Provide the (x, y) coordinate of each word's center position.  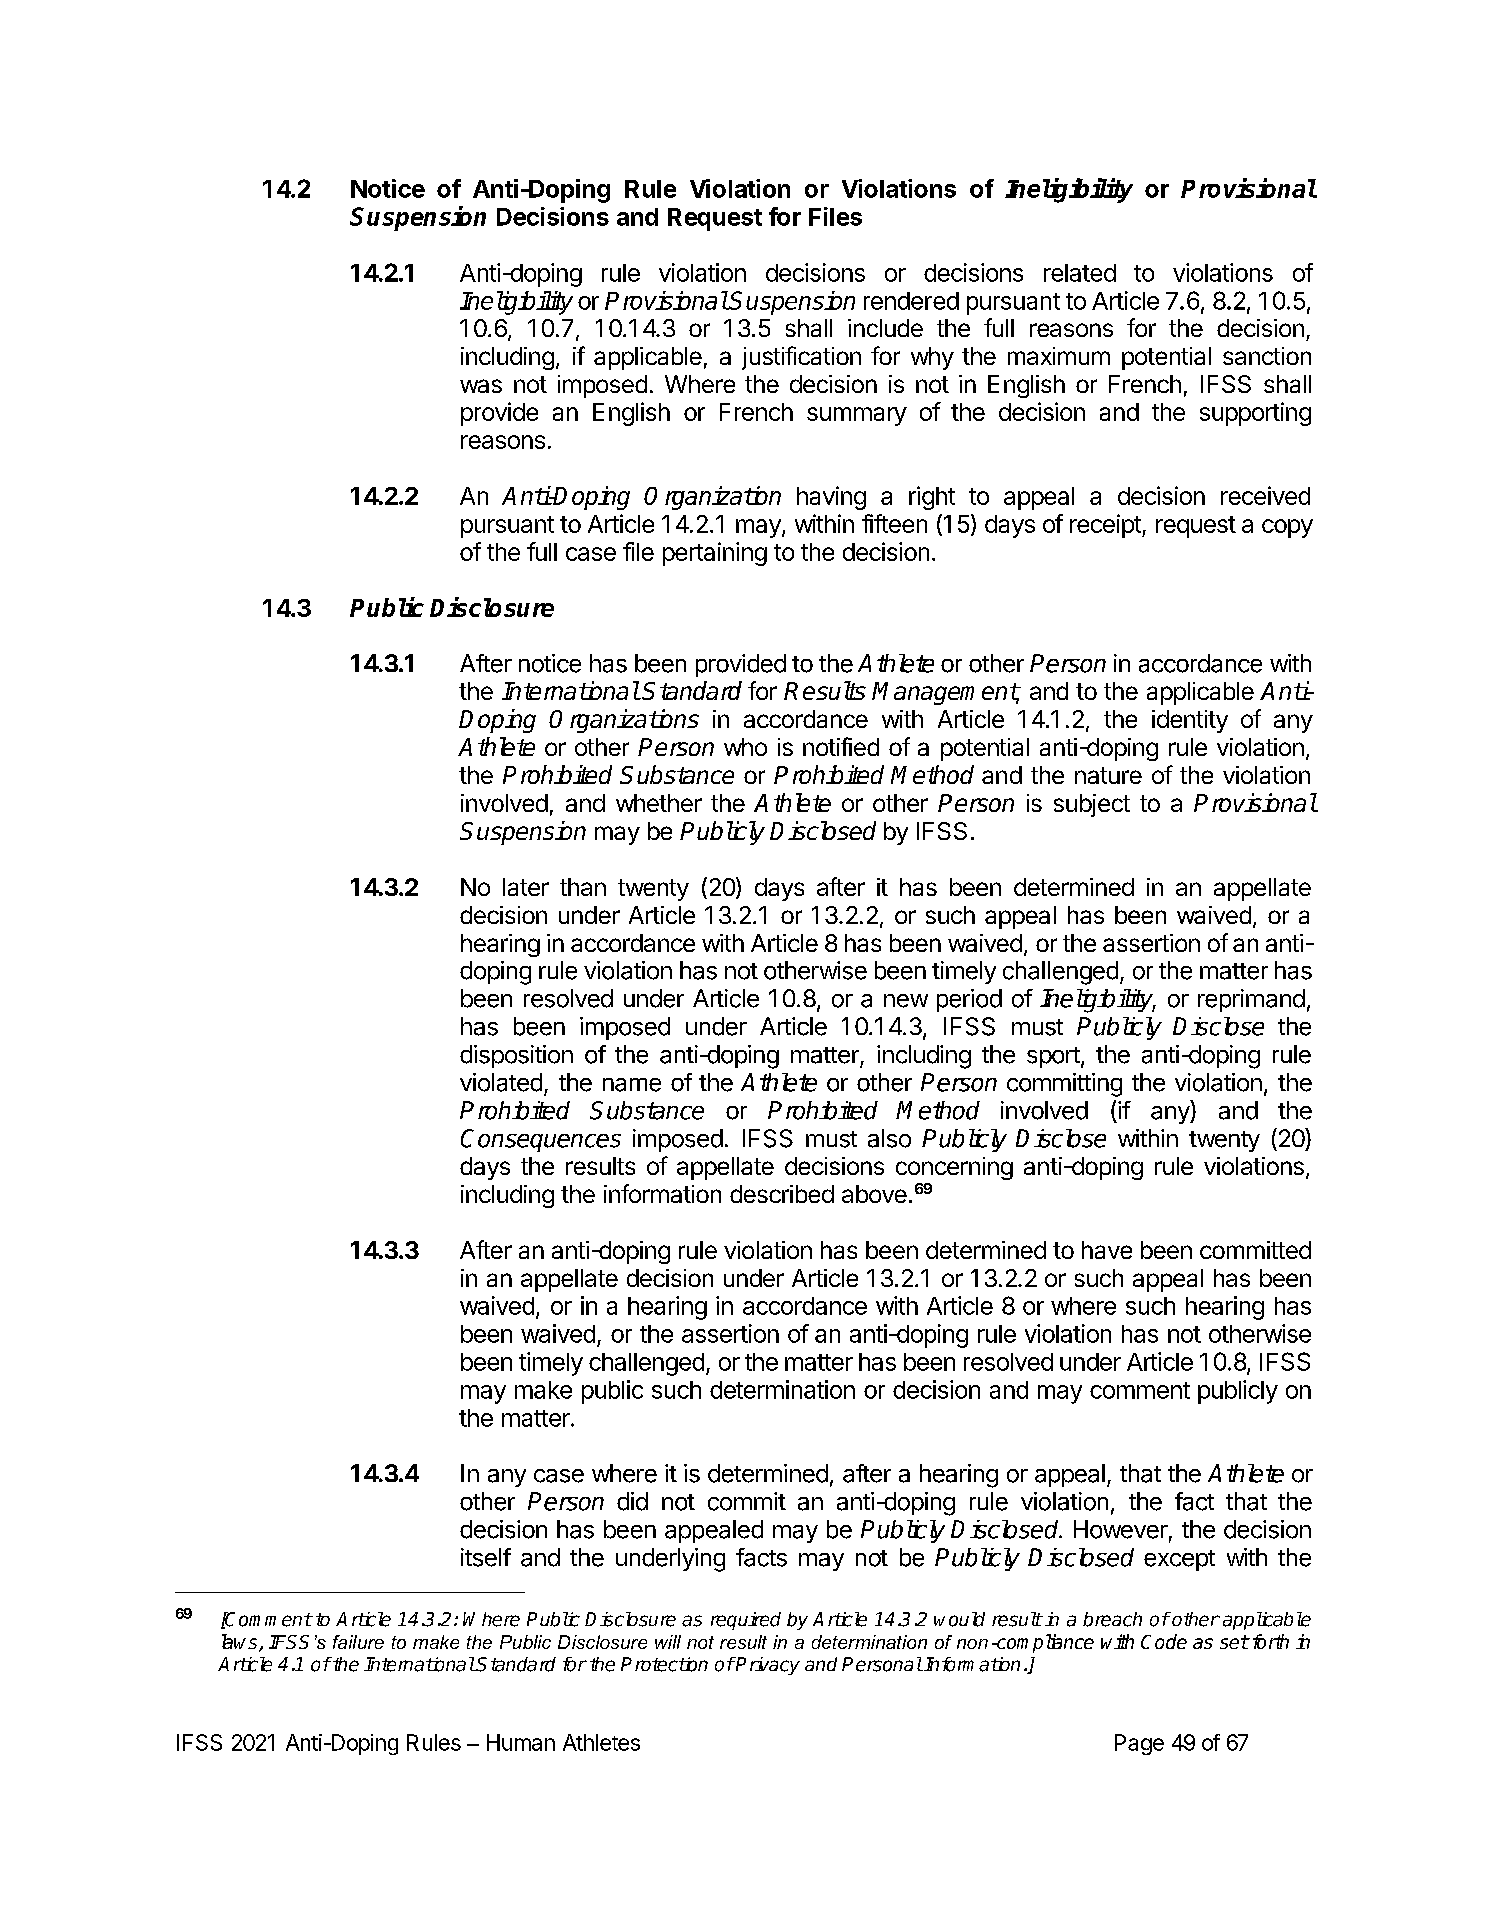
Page (1139, 1744)
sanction (1267, 356)
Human (521, 1742)
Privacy (767, 1666)
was (481, 386)
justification (801, 358)
